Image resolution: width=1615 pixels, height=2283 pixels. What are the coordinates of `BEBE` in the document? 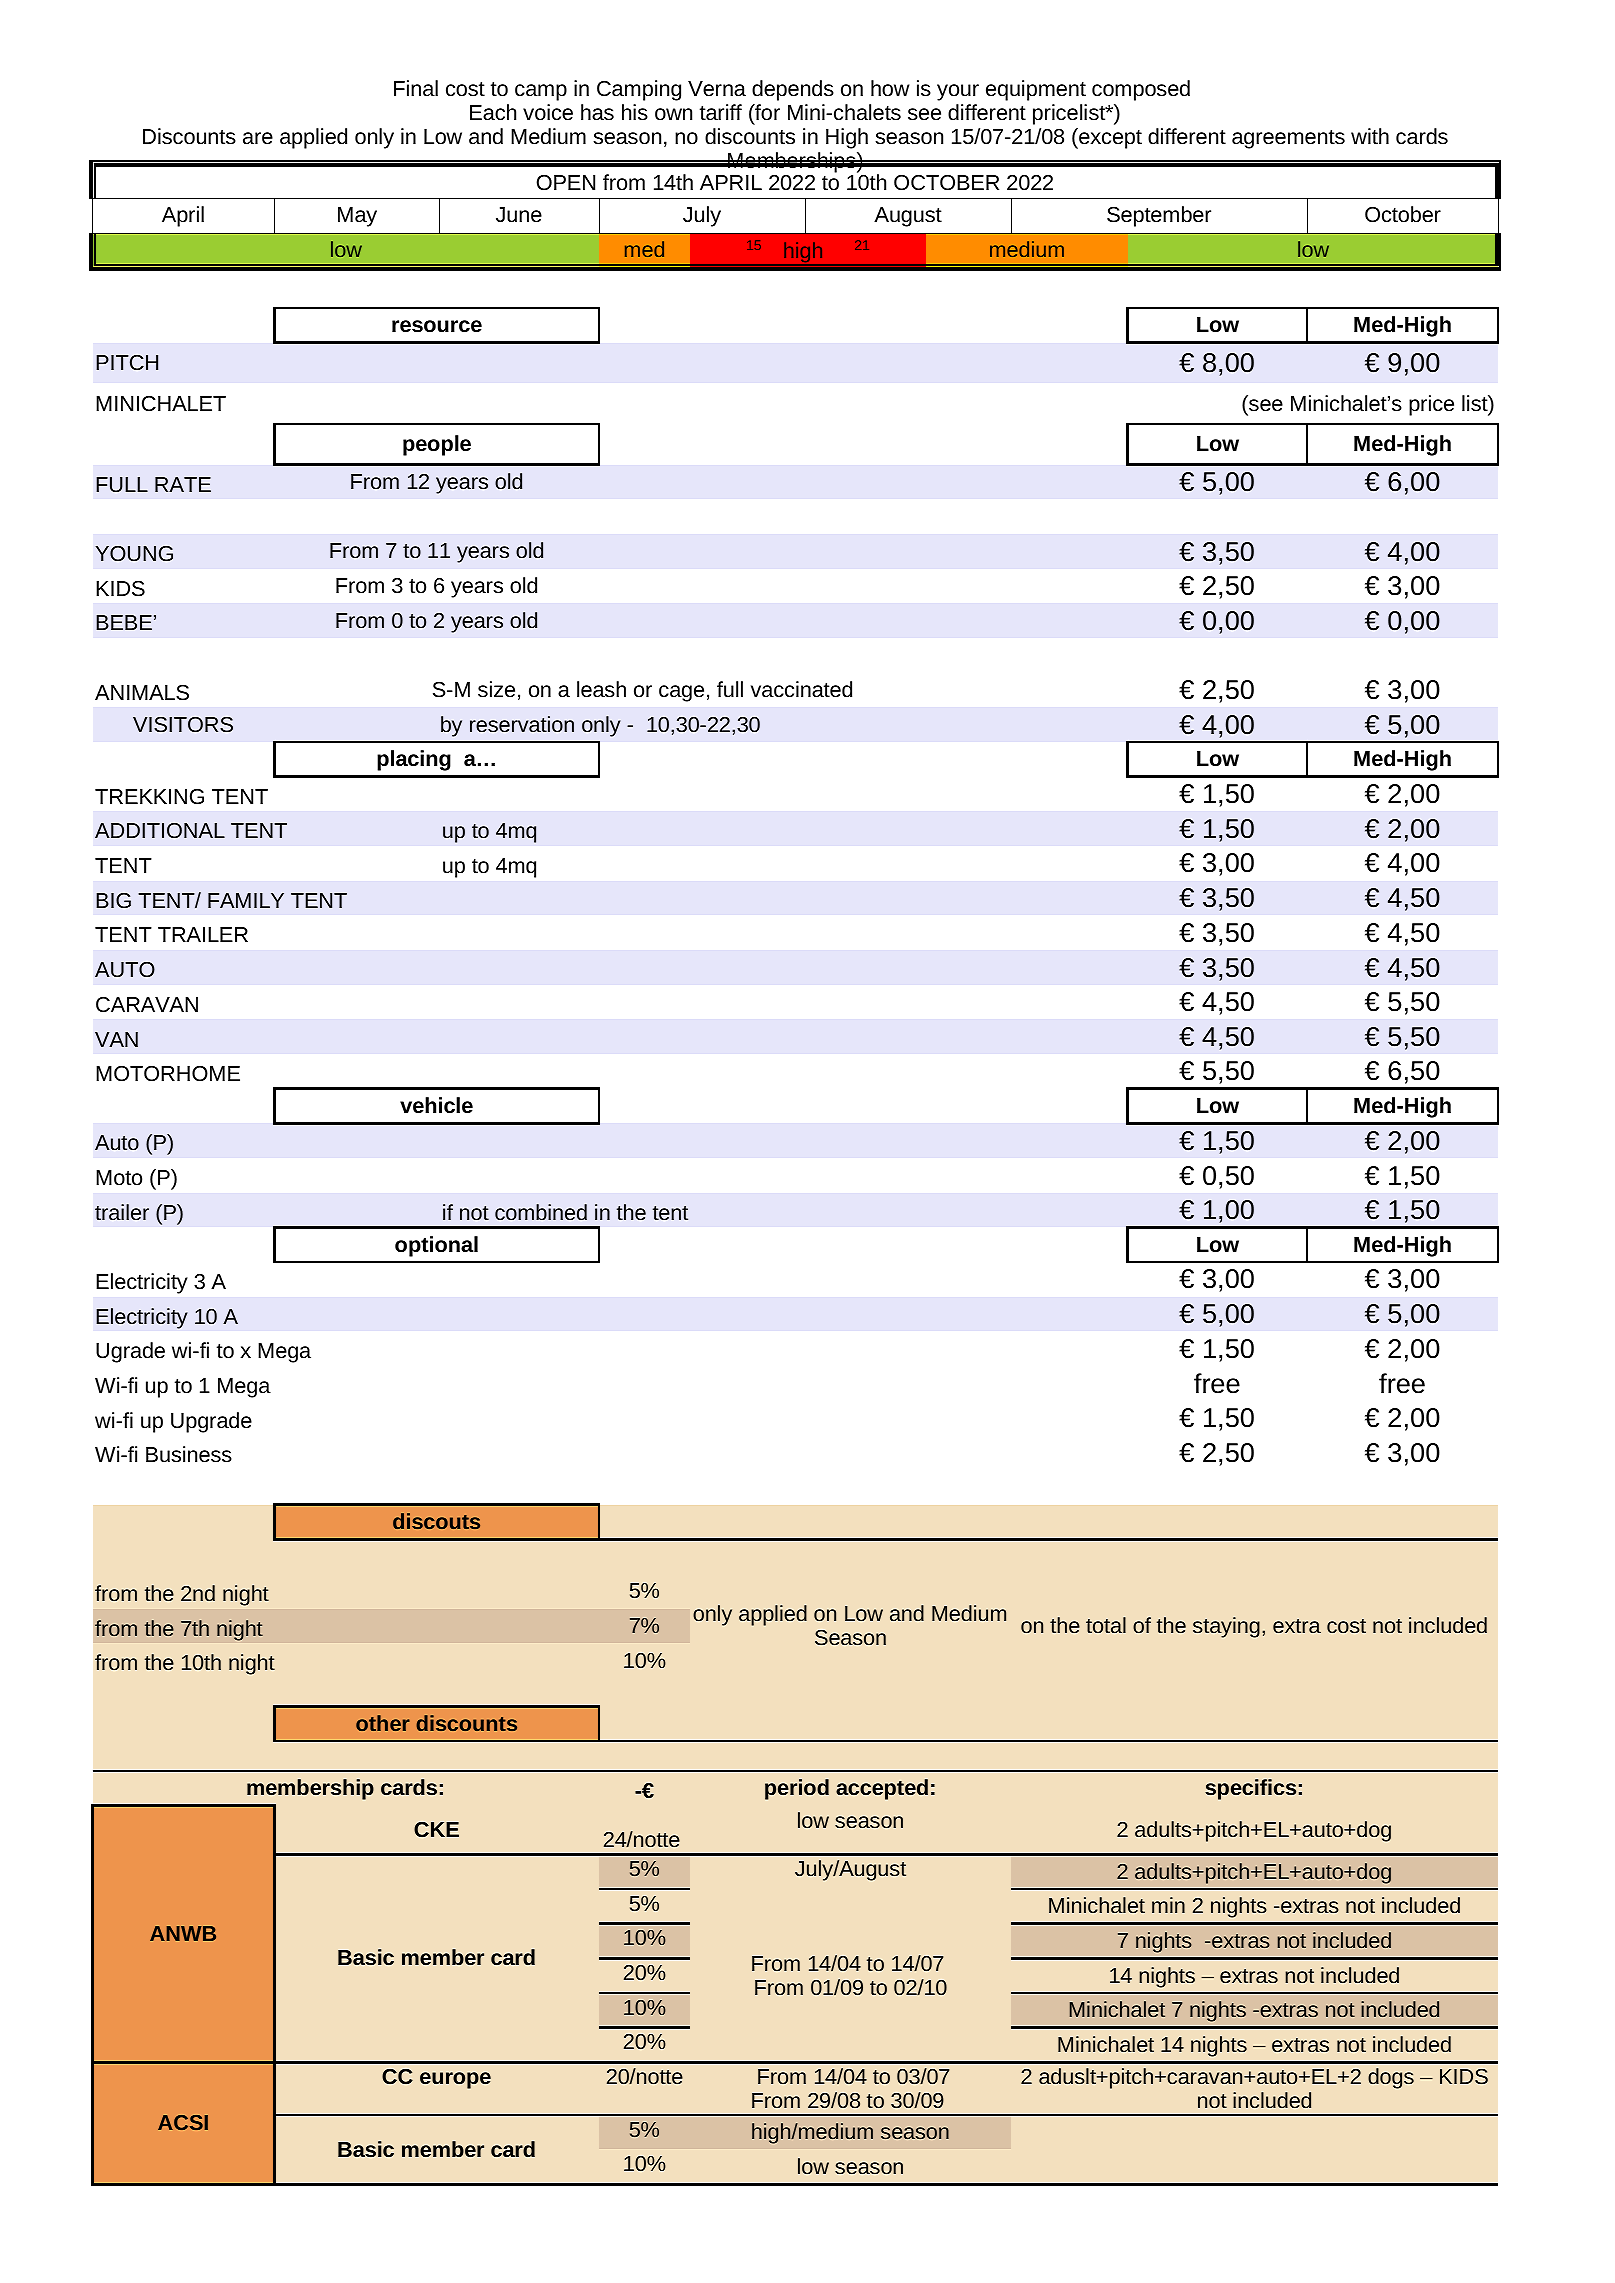 It's located at (124, 622).
